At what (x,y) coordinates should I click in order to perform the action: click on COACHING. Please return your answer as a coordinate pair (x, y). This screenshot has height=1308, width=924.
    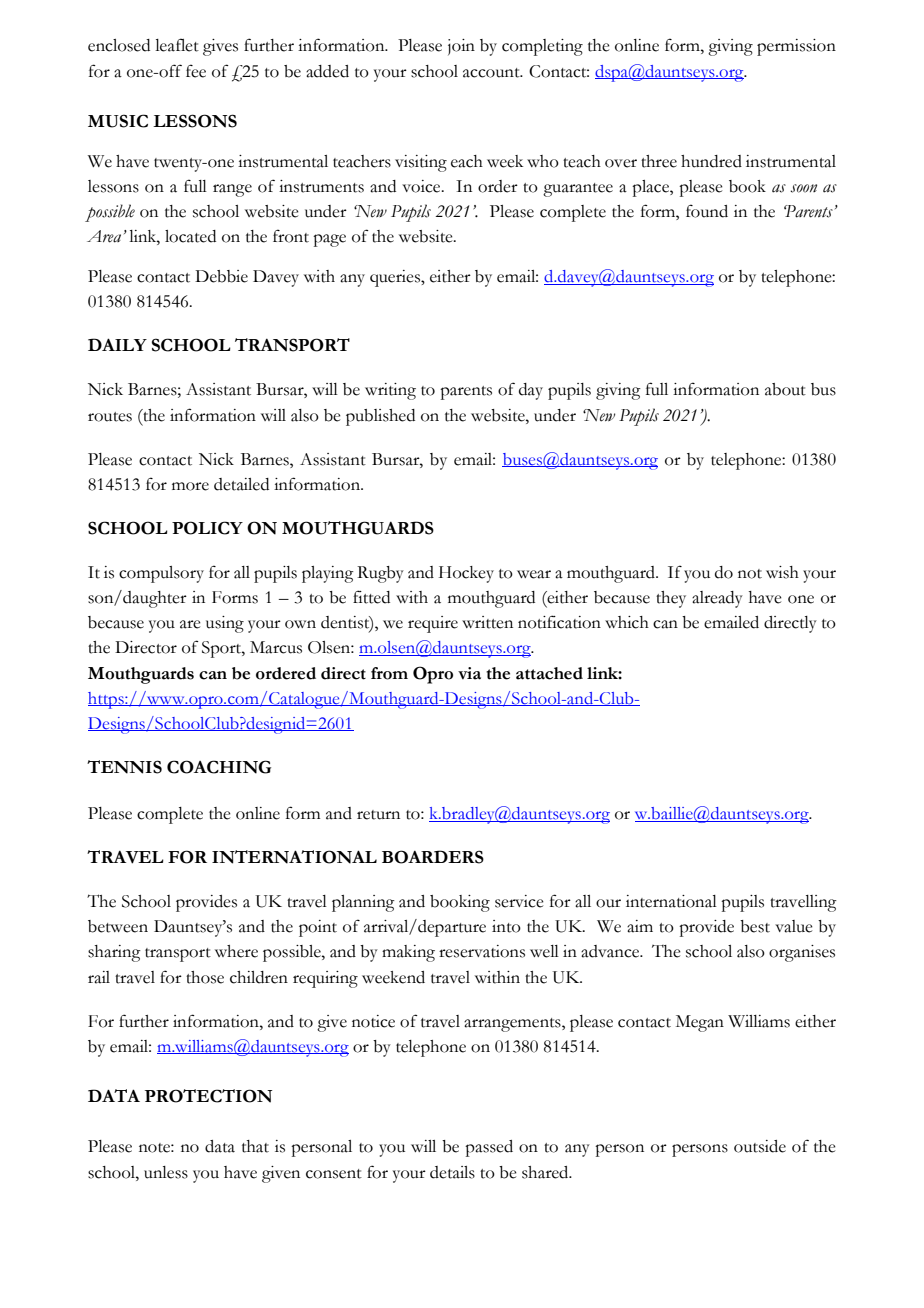
    Looking at the image, I should click on (219, 767).
